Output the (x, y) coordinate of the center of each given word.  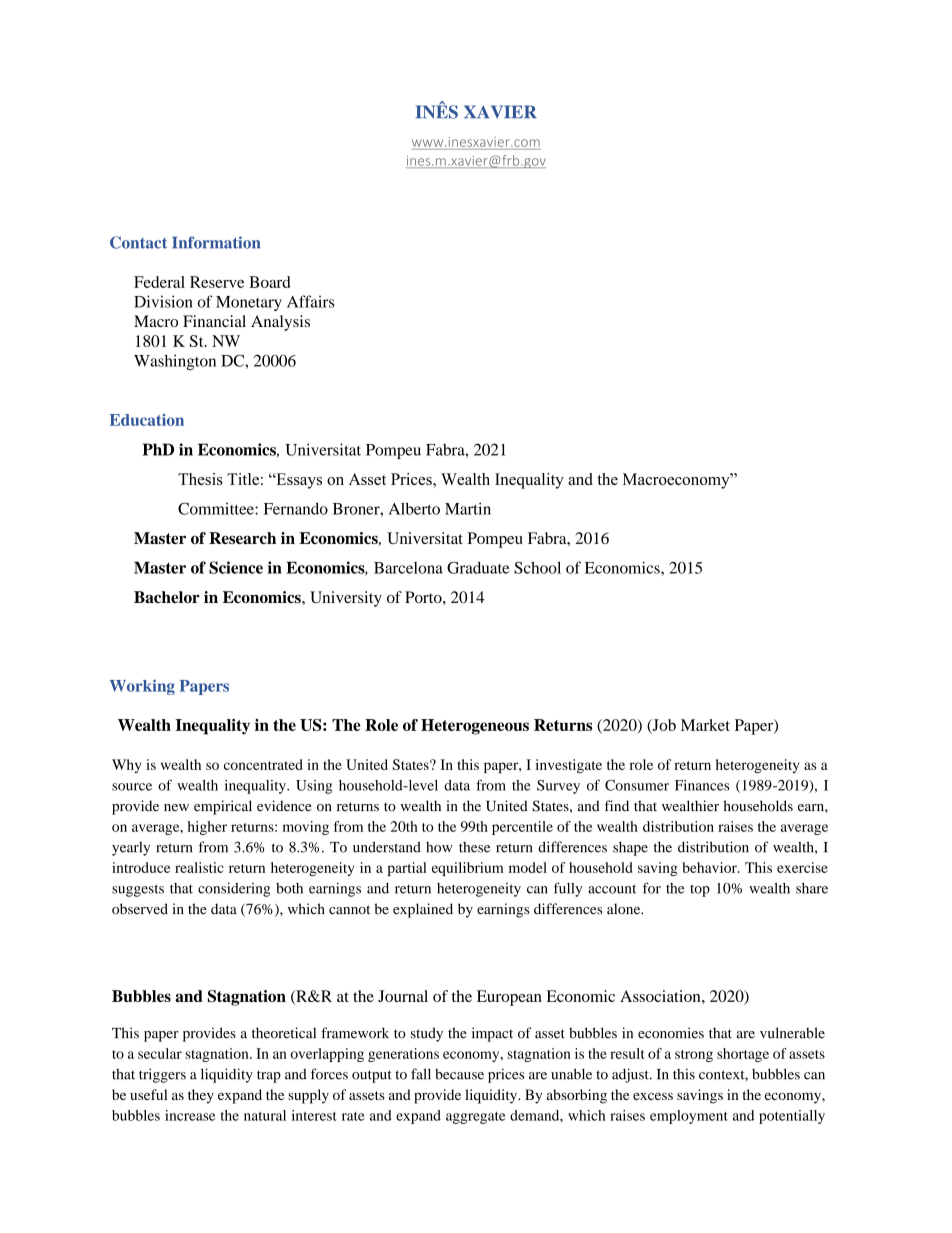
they (201, 1096)
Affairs (311, 301)
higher (207, 828)
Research (242, 538)
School (537, 568)
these (474, 847)
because (459, 1074)
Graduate (478, 568)
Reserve (217, 282)
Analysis (280, 323)
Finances (702, 785)
